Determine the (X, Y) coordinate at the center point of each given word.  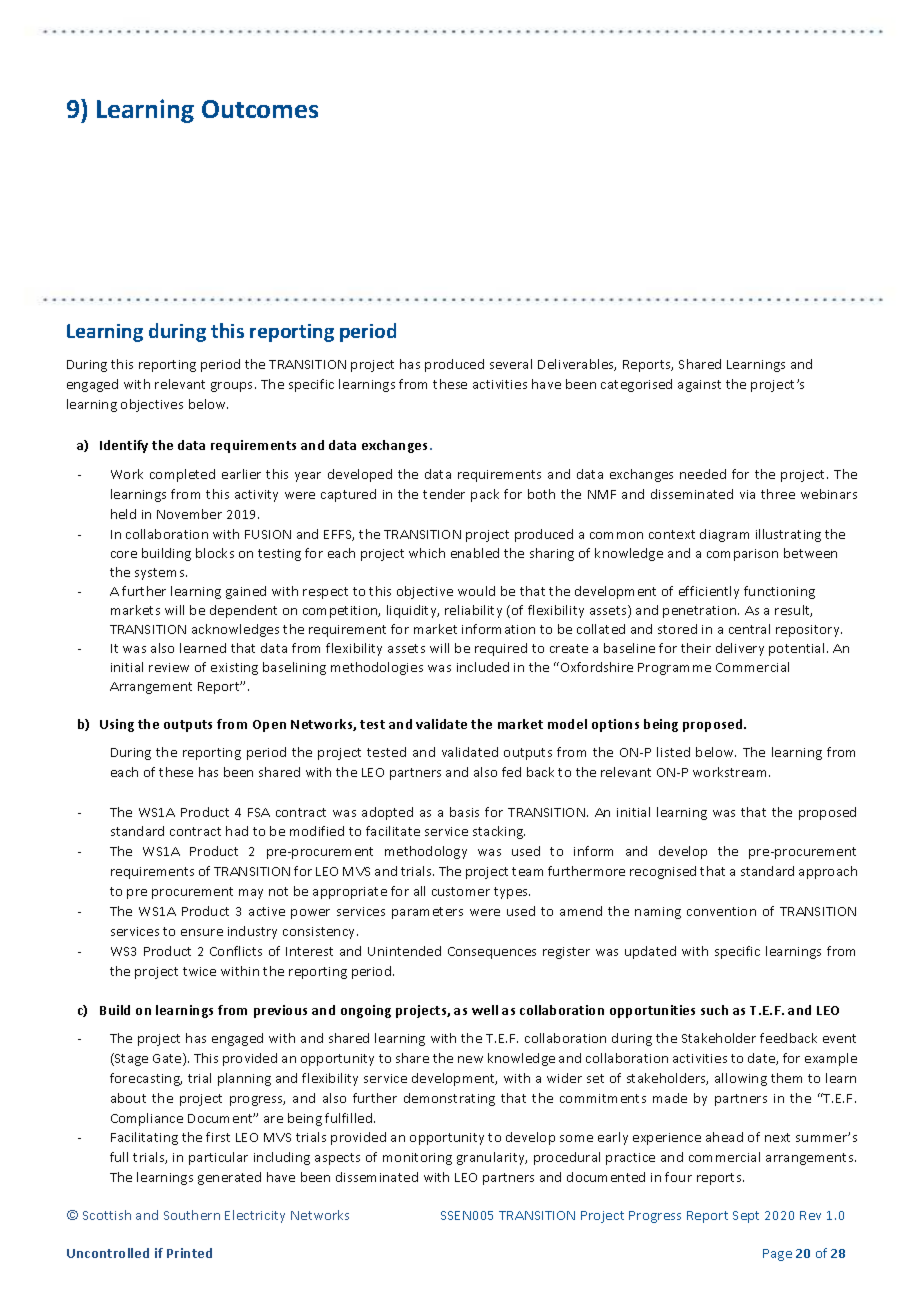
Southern (192, 1215)
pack (485, 495)
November (189, 514)
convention (721, 911)
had (237, 831)
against (699, 386)
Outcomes (260, 109)
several (511, 364)
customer (461, 891)
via (747, 494)
